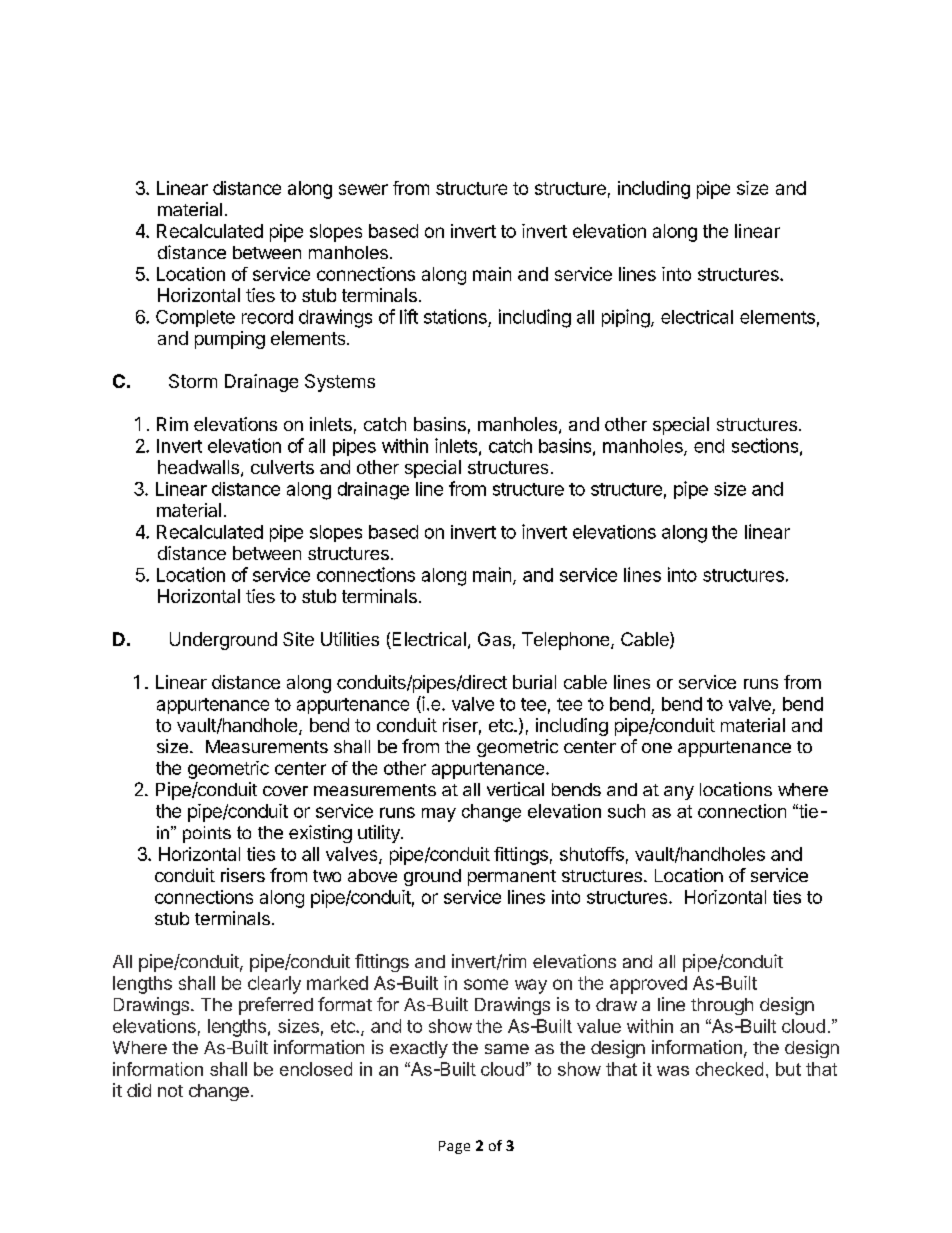  Describe the element at coordinates (195, 318) in the screenshot. I see `Complete` at that location.
